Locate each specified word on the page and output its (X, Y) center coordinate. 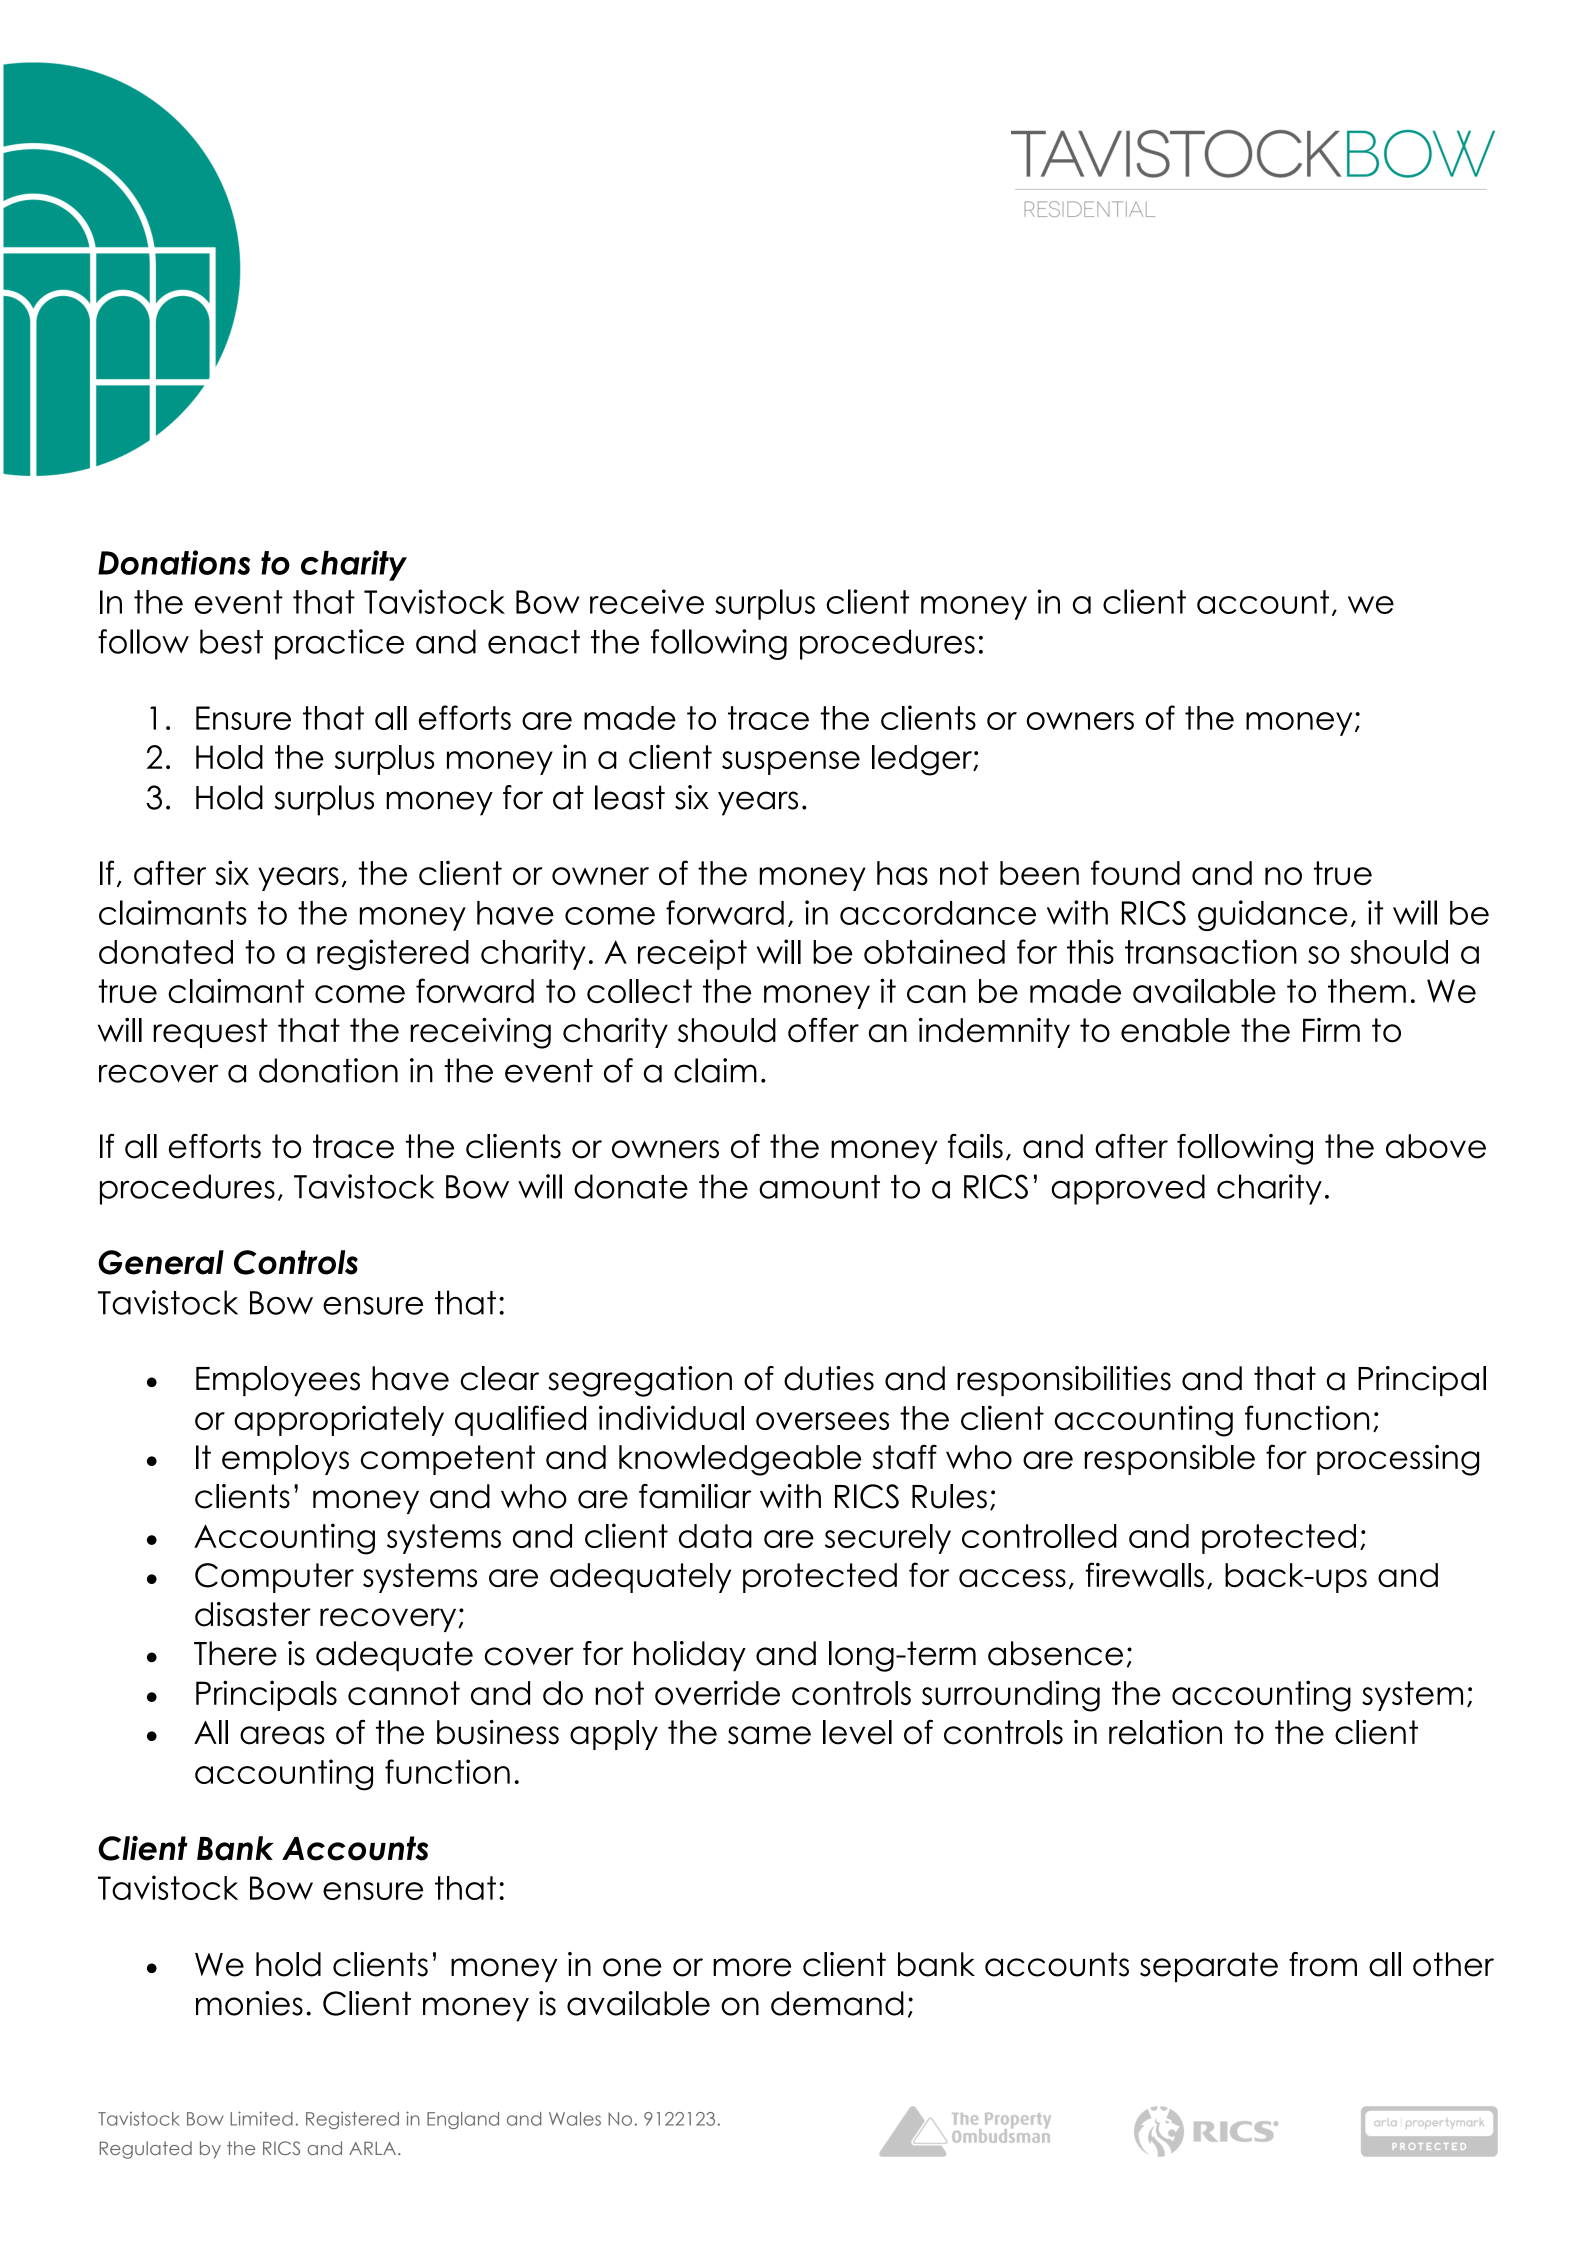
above (1436, 1146)
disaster (253, 1614)
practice (339, 644)
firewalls (1145, 1575)
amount (819, 1187)
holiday (690, 1656)
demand (837, 2003)
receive (647, 601)
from (1323, 1964)
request (210, 1033)
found (1135, 872)
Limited (261, 2118)
